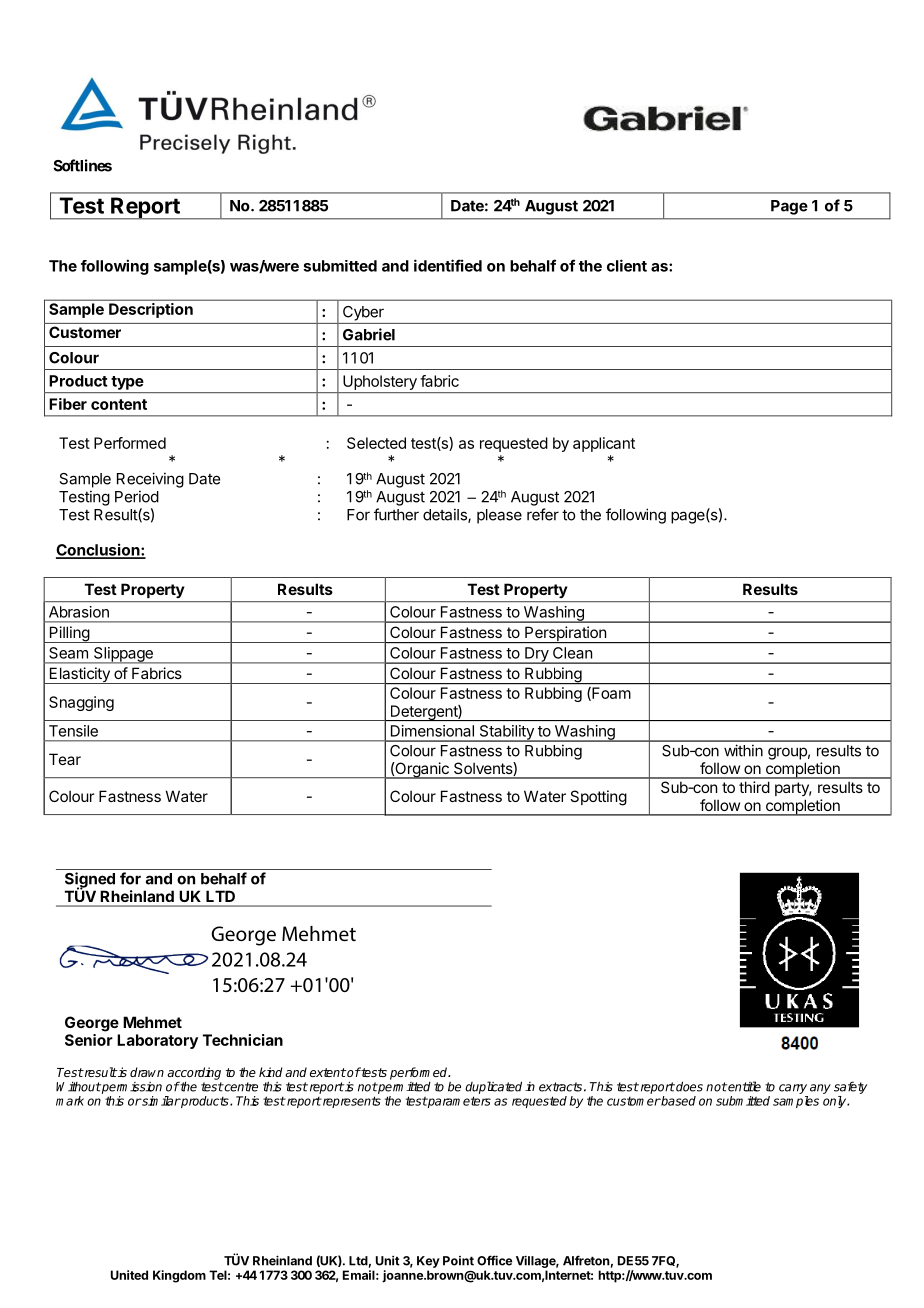 The width and height of the screenshot is (924, 1308). Describe the element at coordinates (458, 1261) in the screenshot. I see `Point` at that location.
